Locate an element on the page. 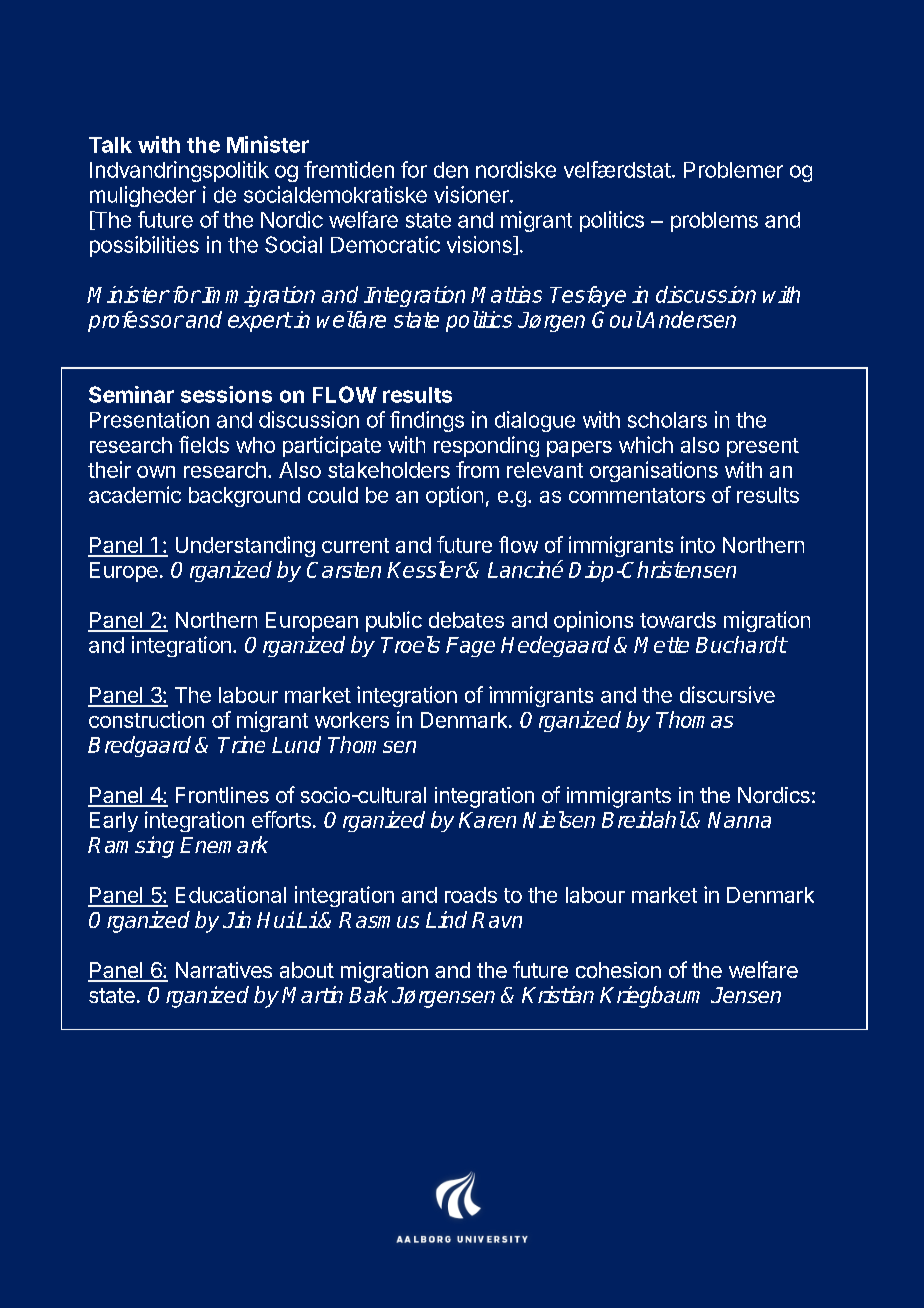 The height and width of the image is (1308, 924). scholars is located at coordinates (667, 420).
